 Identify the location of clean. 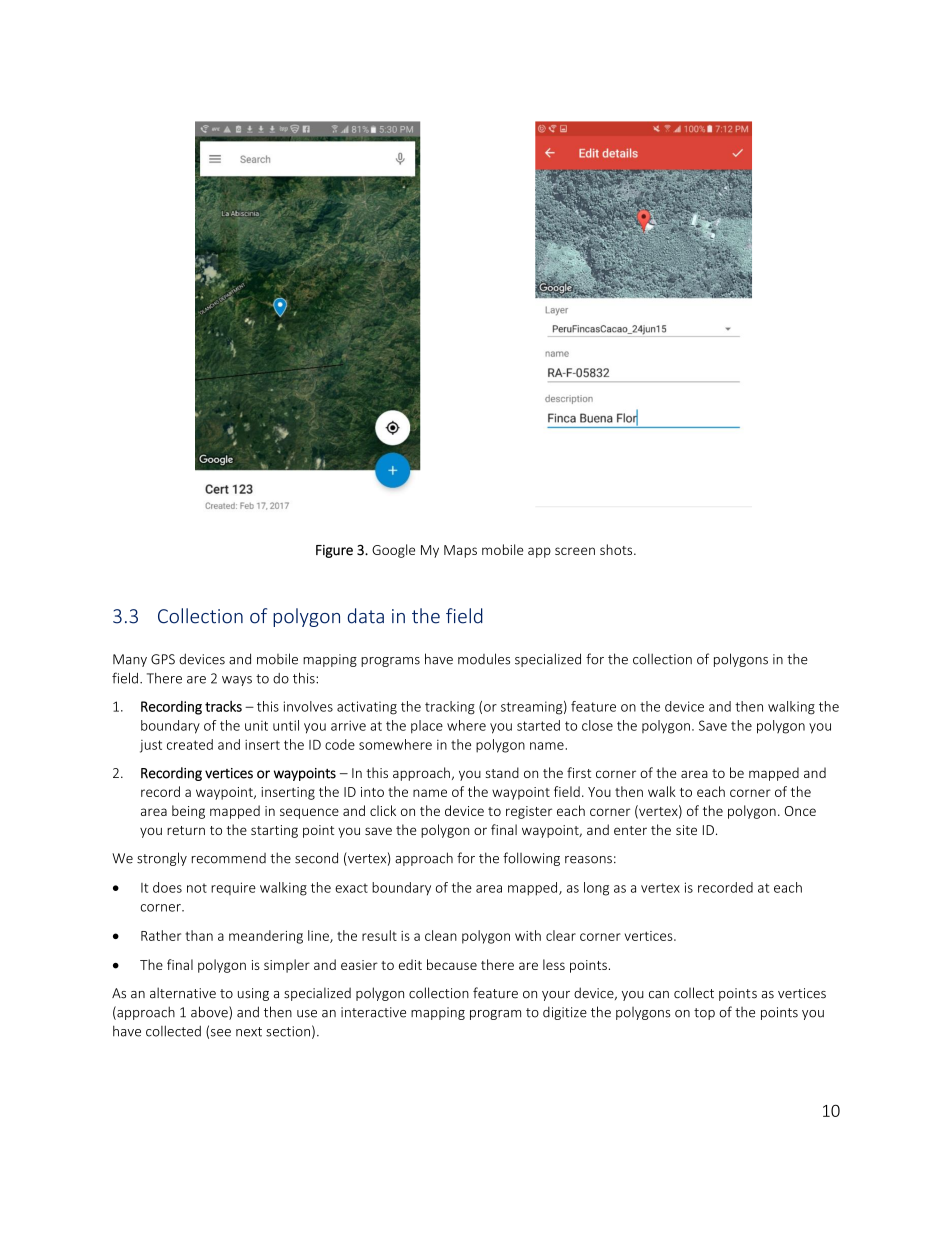
(441, 935).
